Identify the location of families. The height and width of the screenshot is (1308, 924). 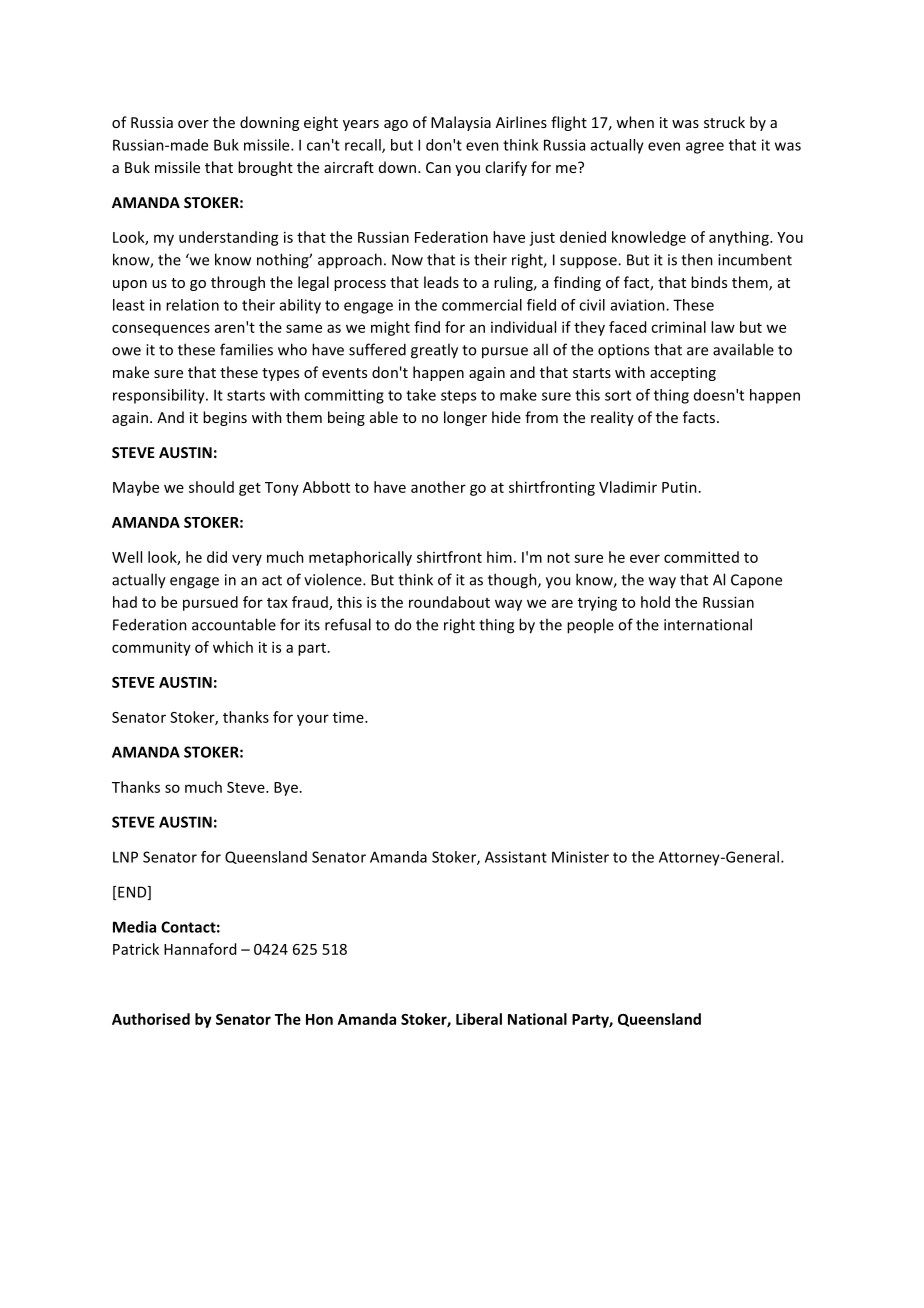
(246, 349).
